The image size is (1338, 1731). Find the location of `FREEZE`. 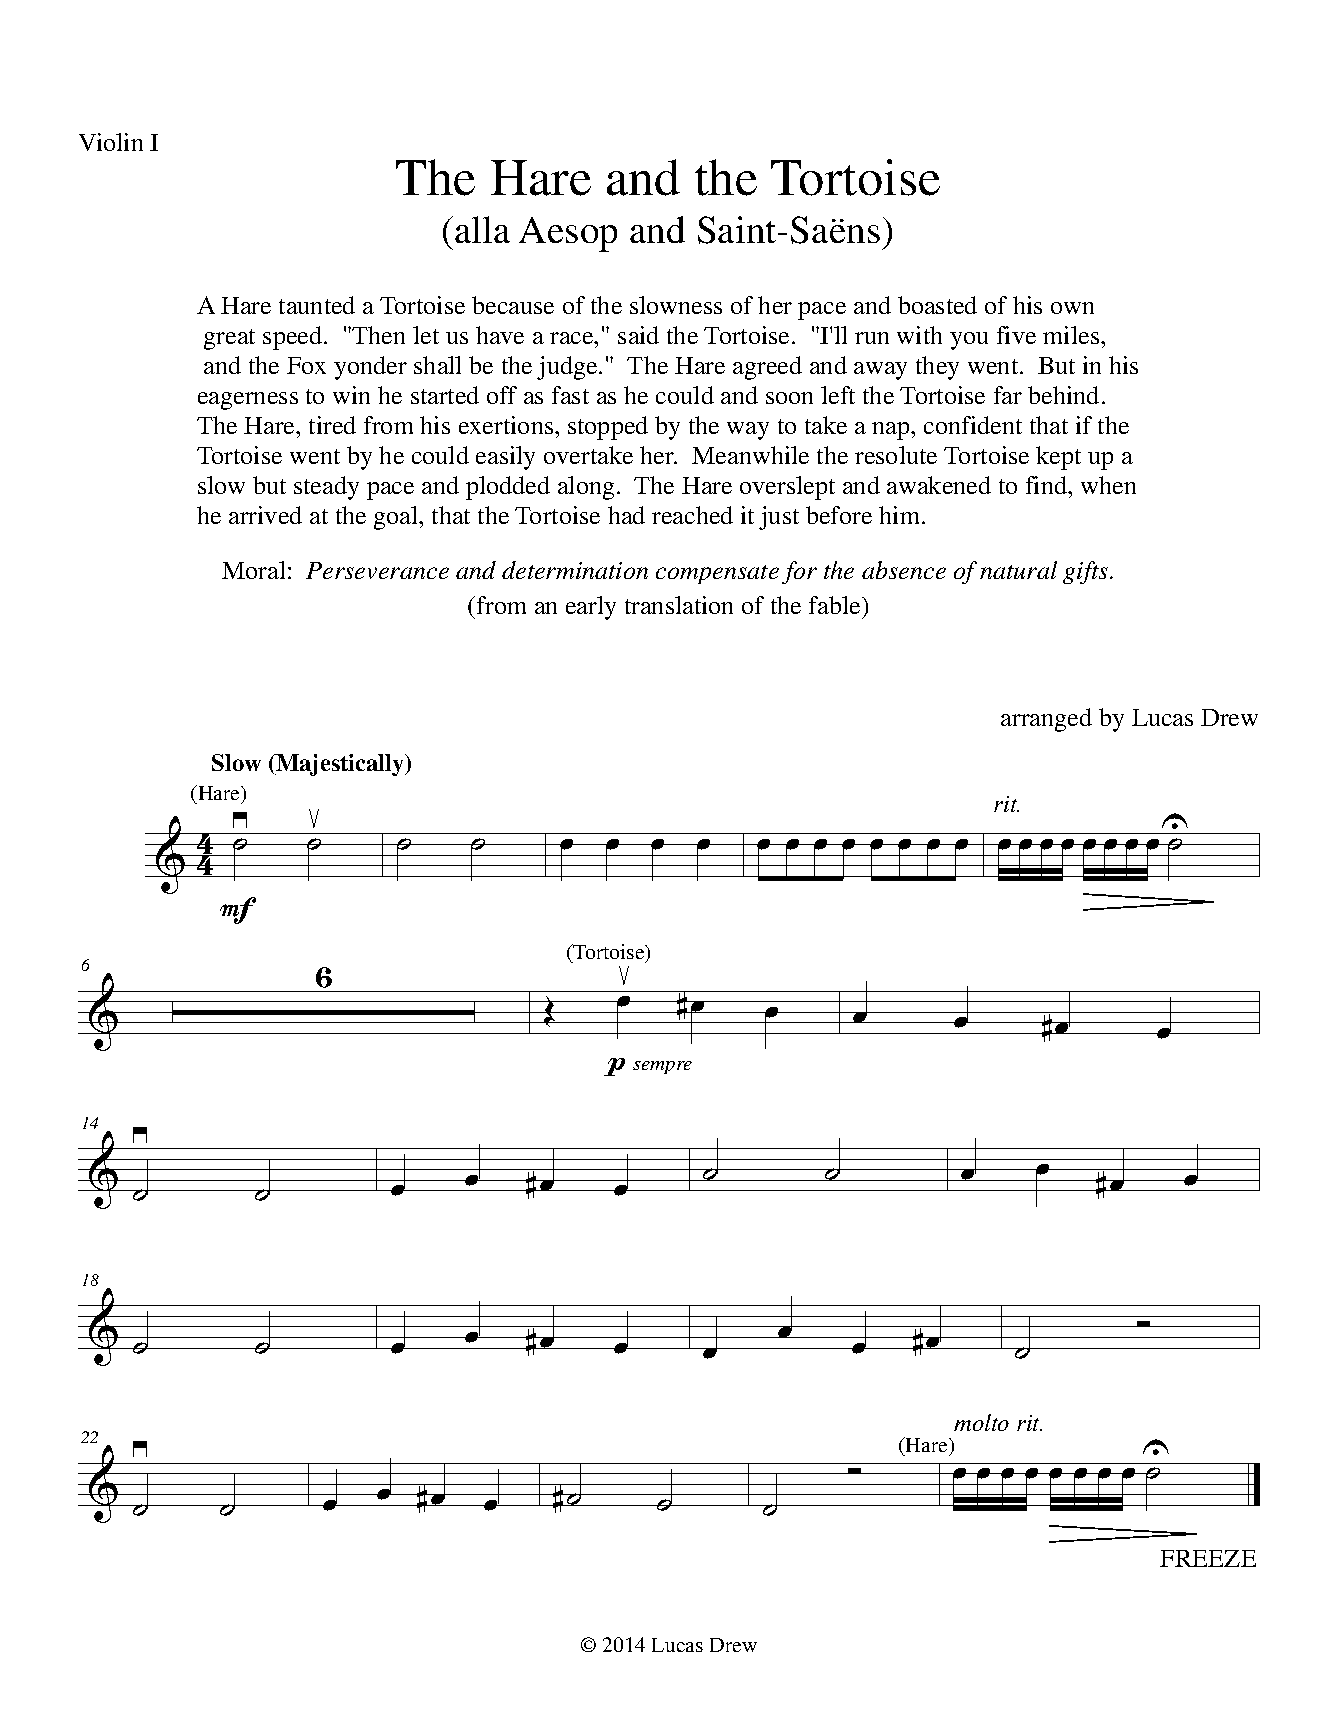

FREEZE is located at coordinates (1208, 1558).
